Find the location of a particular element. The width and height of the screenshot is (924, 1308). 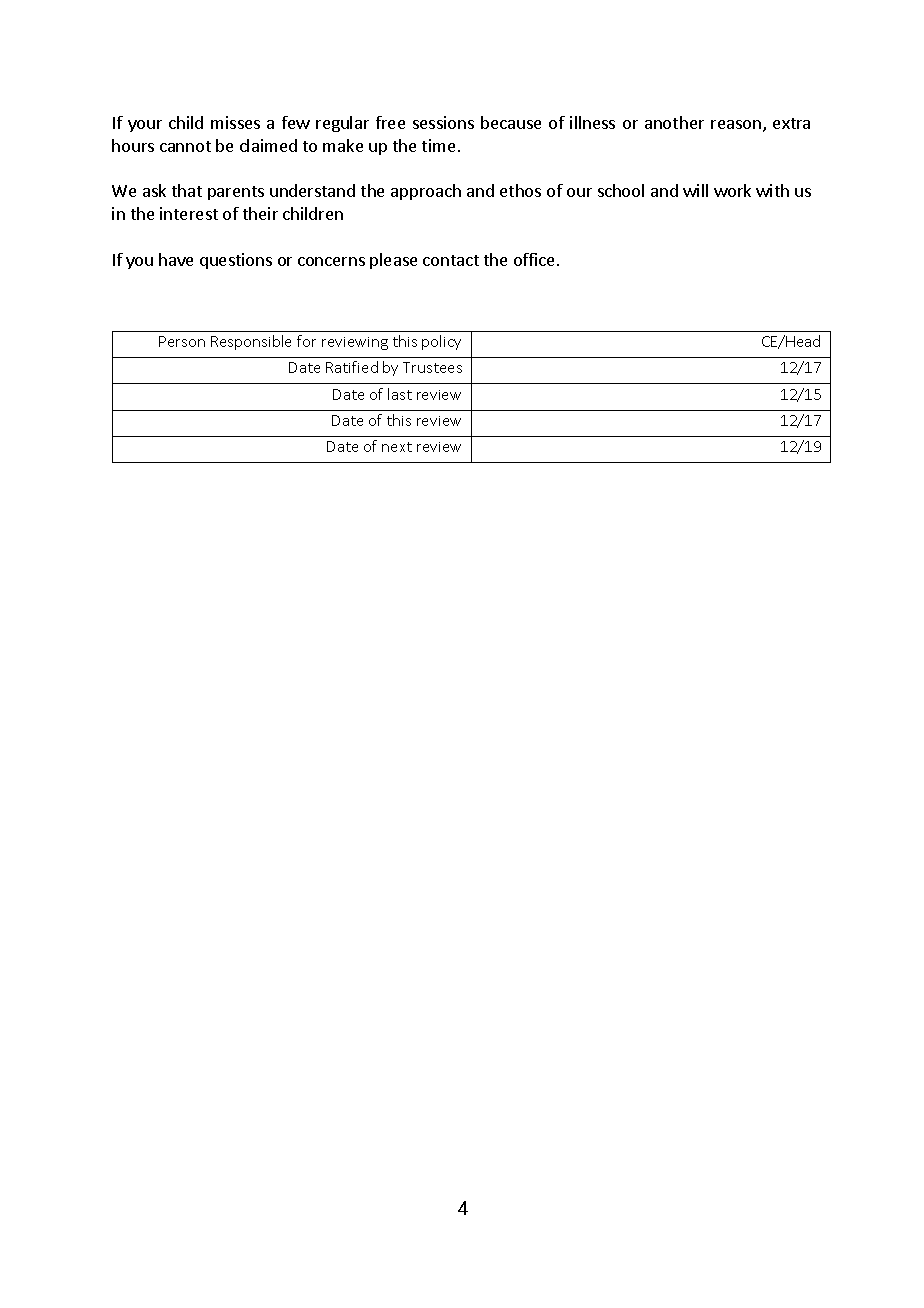

will is located at coordinates (695, 190).
